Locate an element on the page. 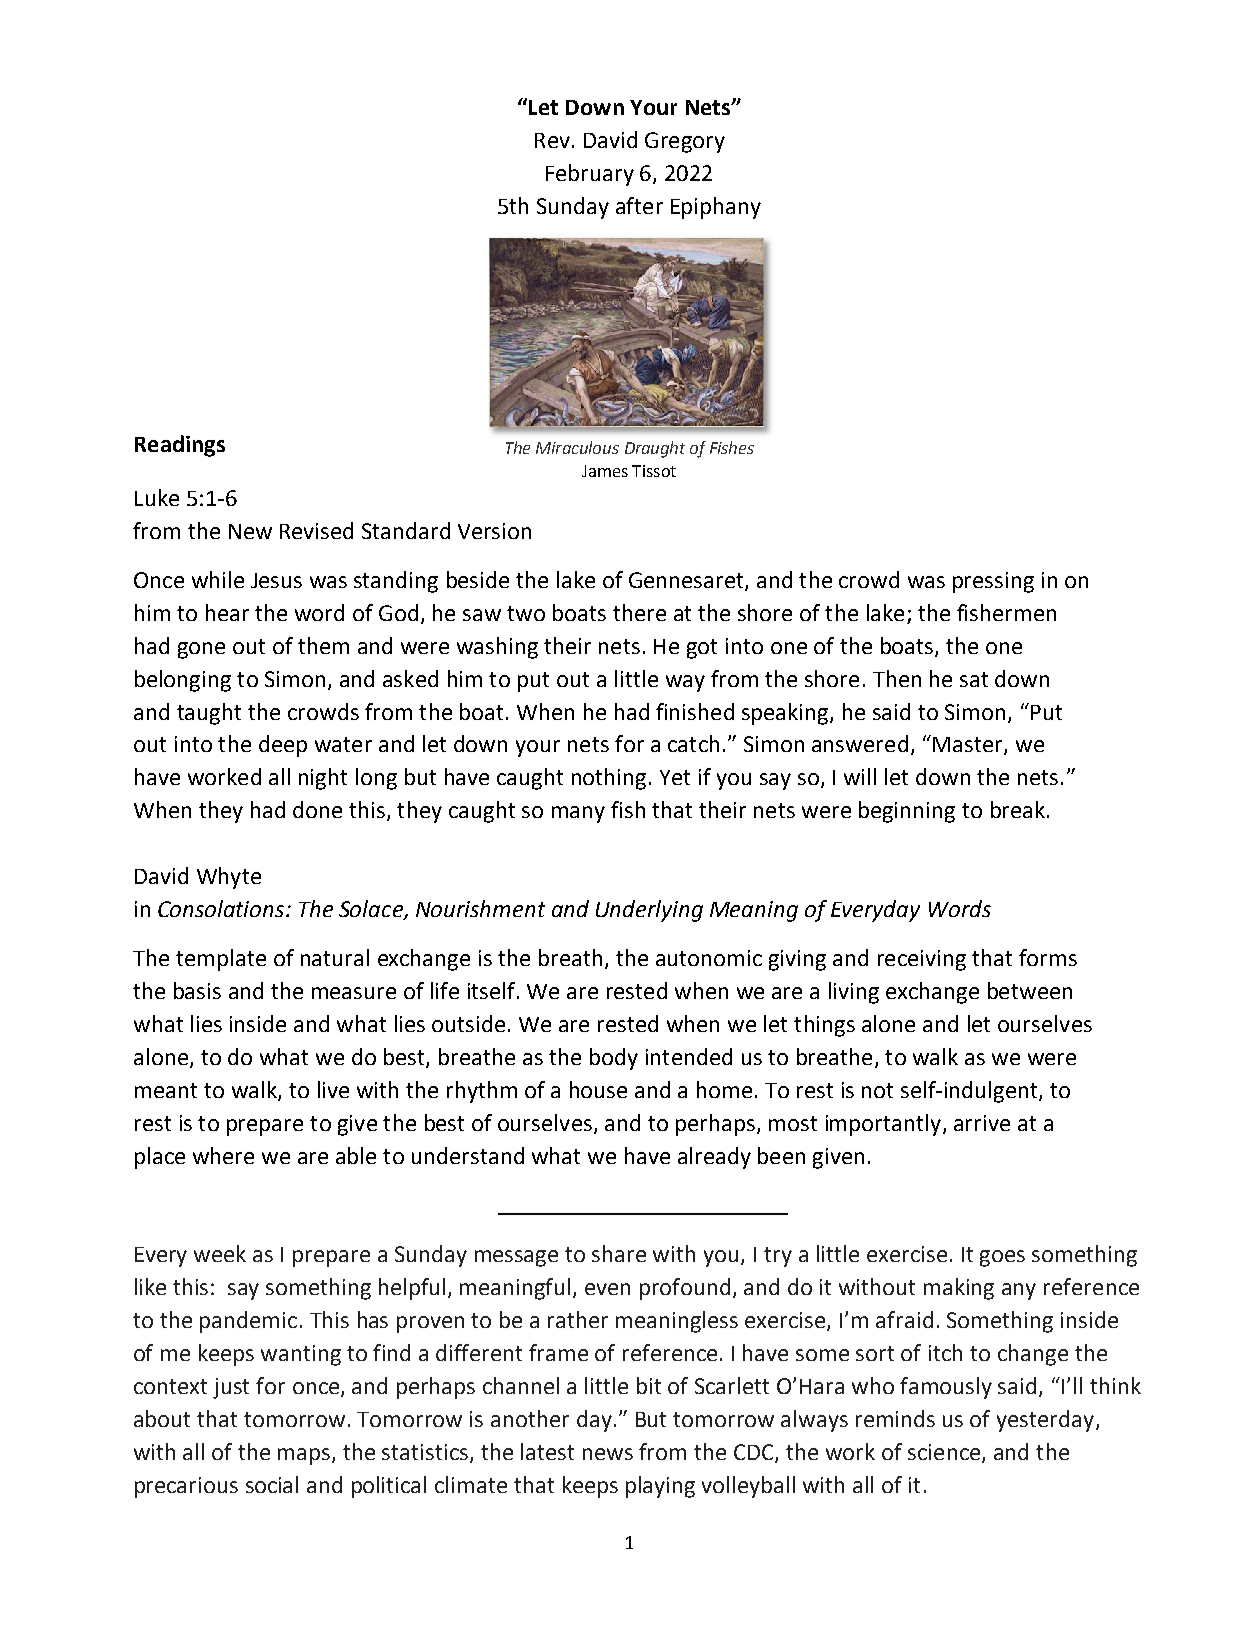 This page has height=1628, width=1258. after is located at coordinates (639, 205).
